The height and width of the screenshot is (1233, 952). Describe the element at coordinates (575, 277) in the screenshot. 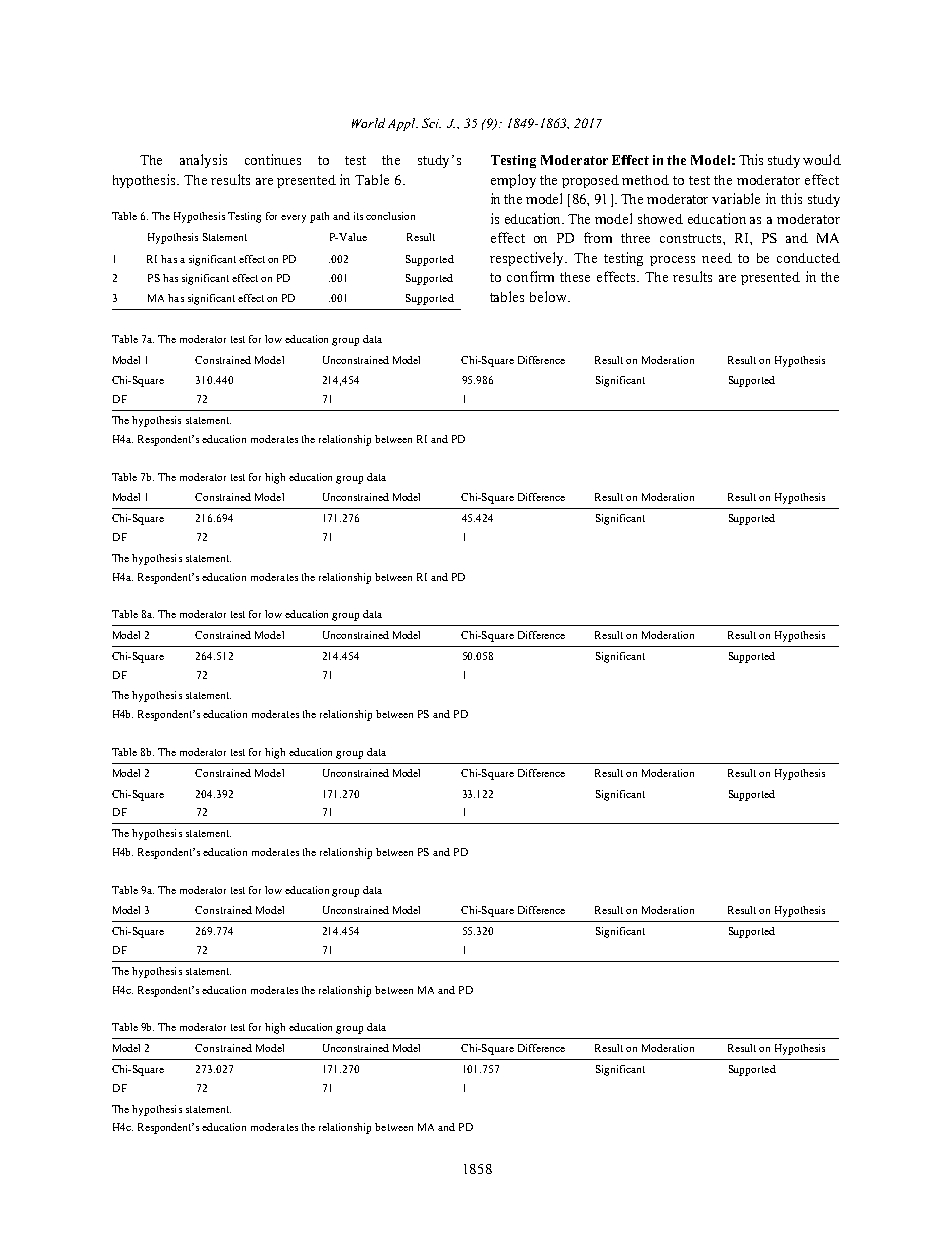

I see `these` at that location.
